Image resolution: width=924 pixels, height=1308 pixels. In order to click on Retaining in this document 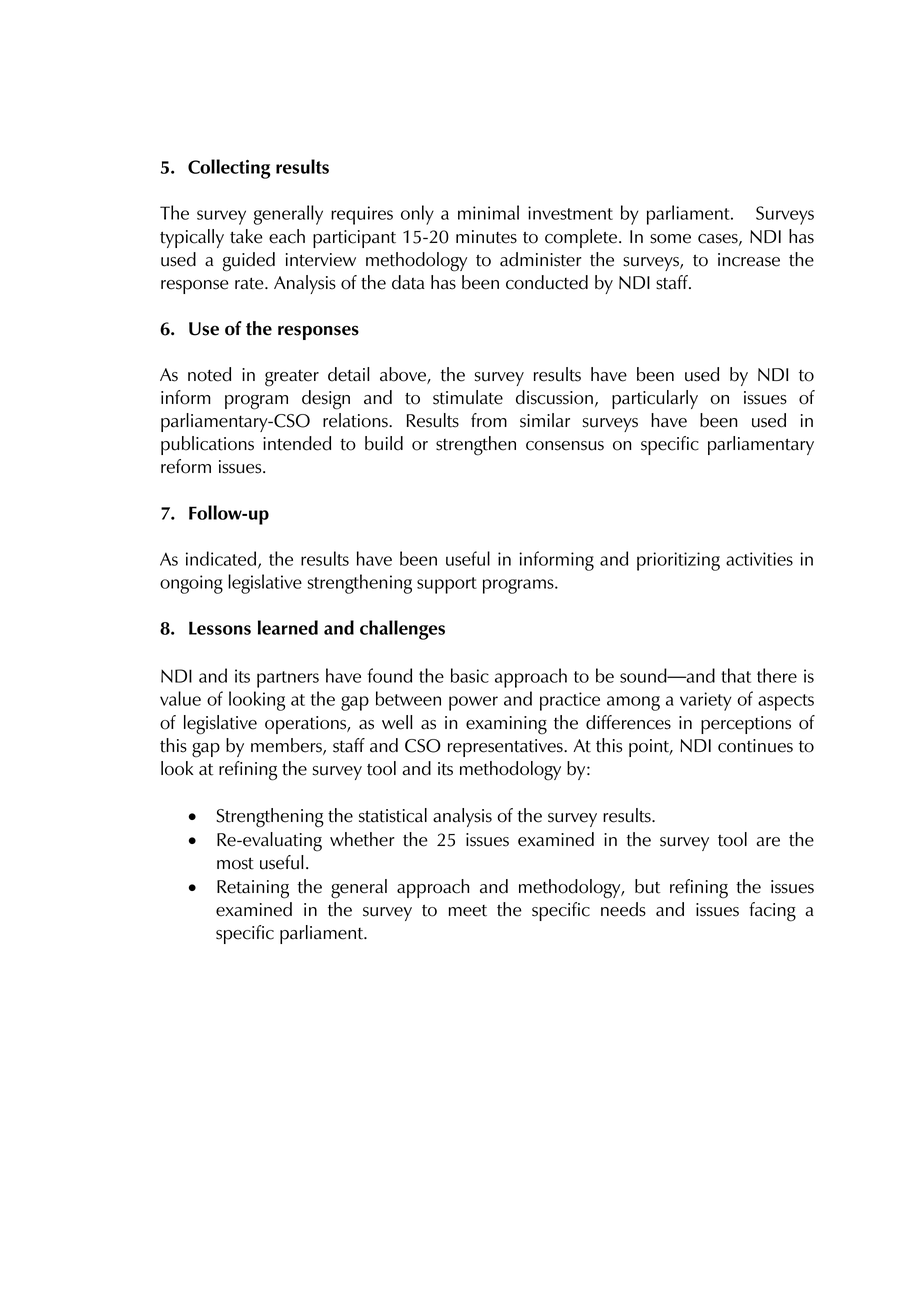, I will do `click(253, 889)`.
